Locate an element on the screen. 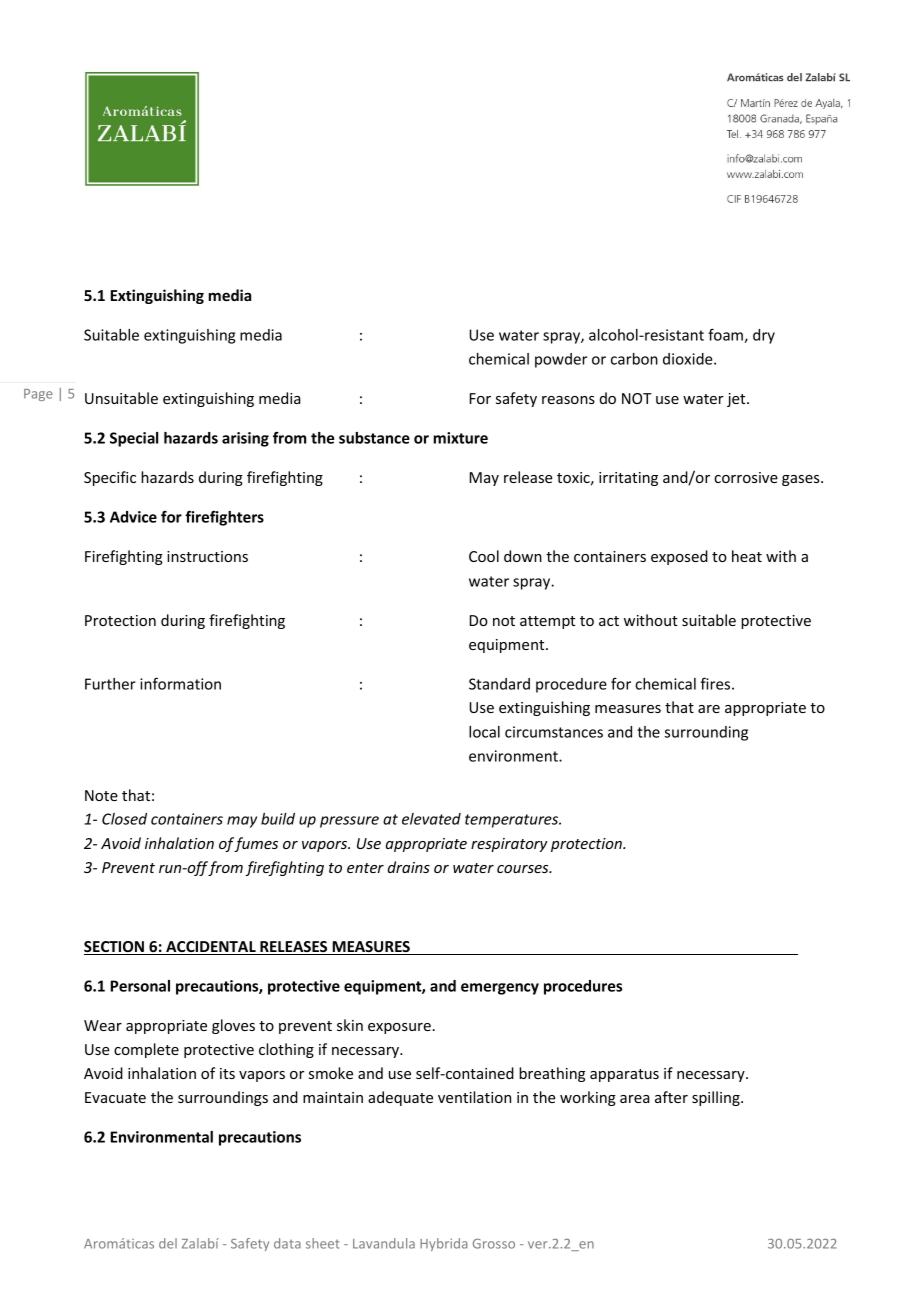 The width and height of the screenshot is (924, 1308). Note is located at coordinates (101, 795).
